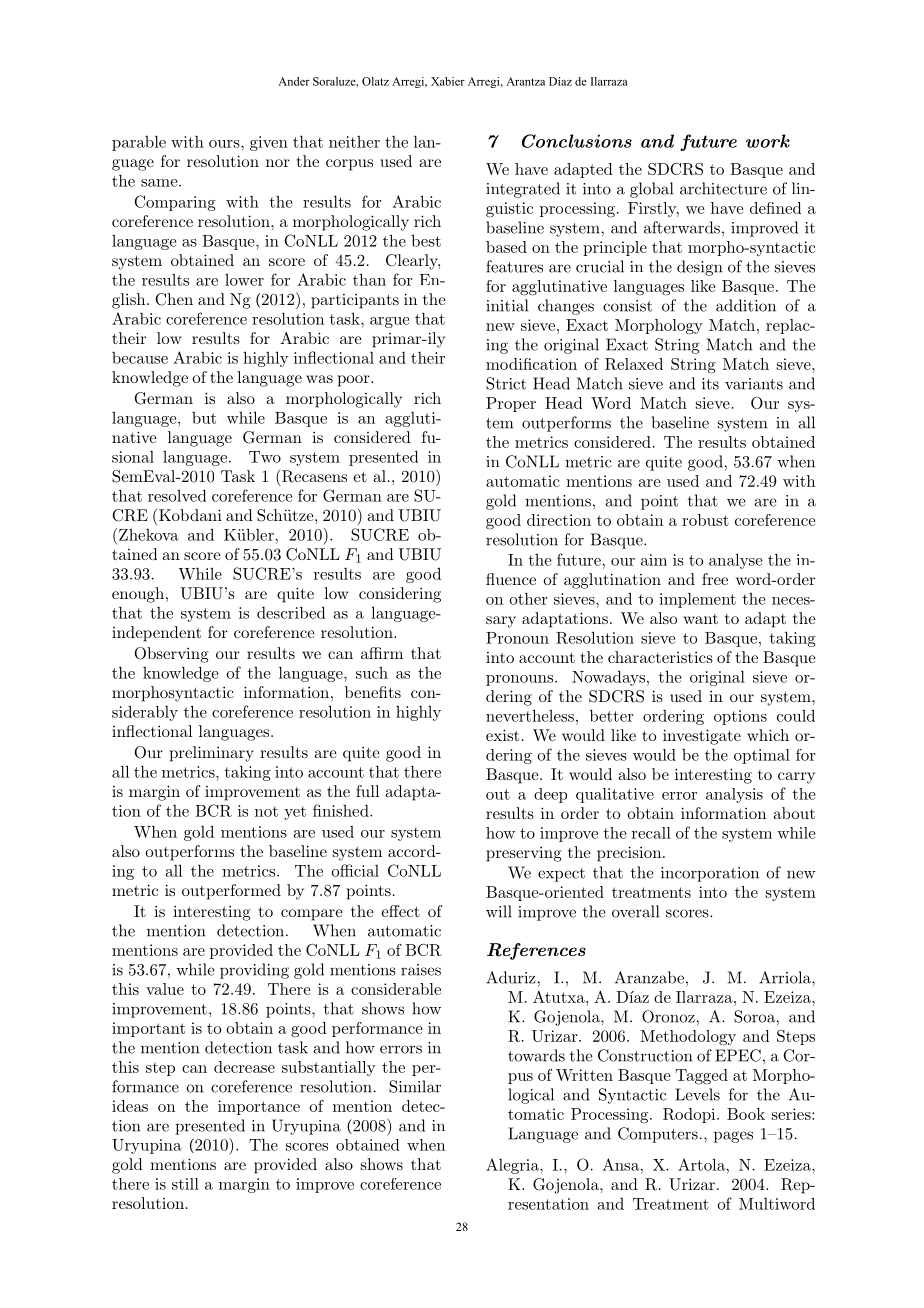 The width and height of the image is (924, 1308). Describe the element at coordinates (768, 141) in the image. I see `work` at that location.
